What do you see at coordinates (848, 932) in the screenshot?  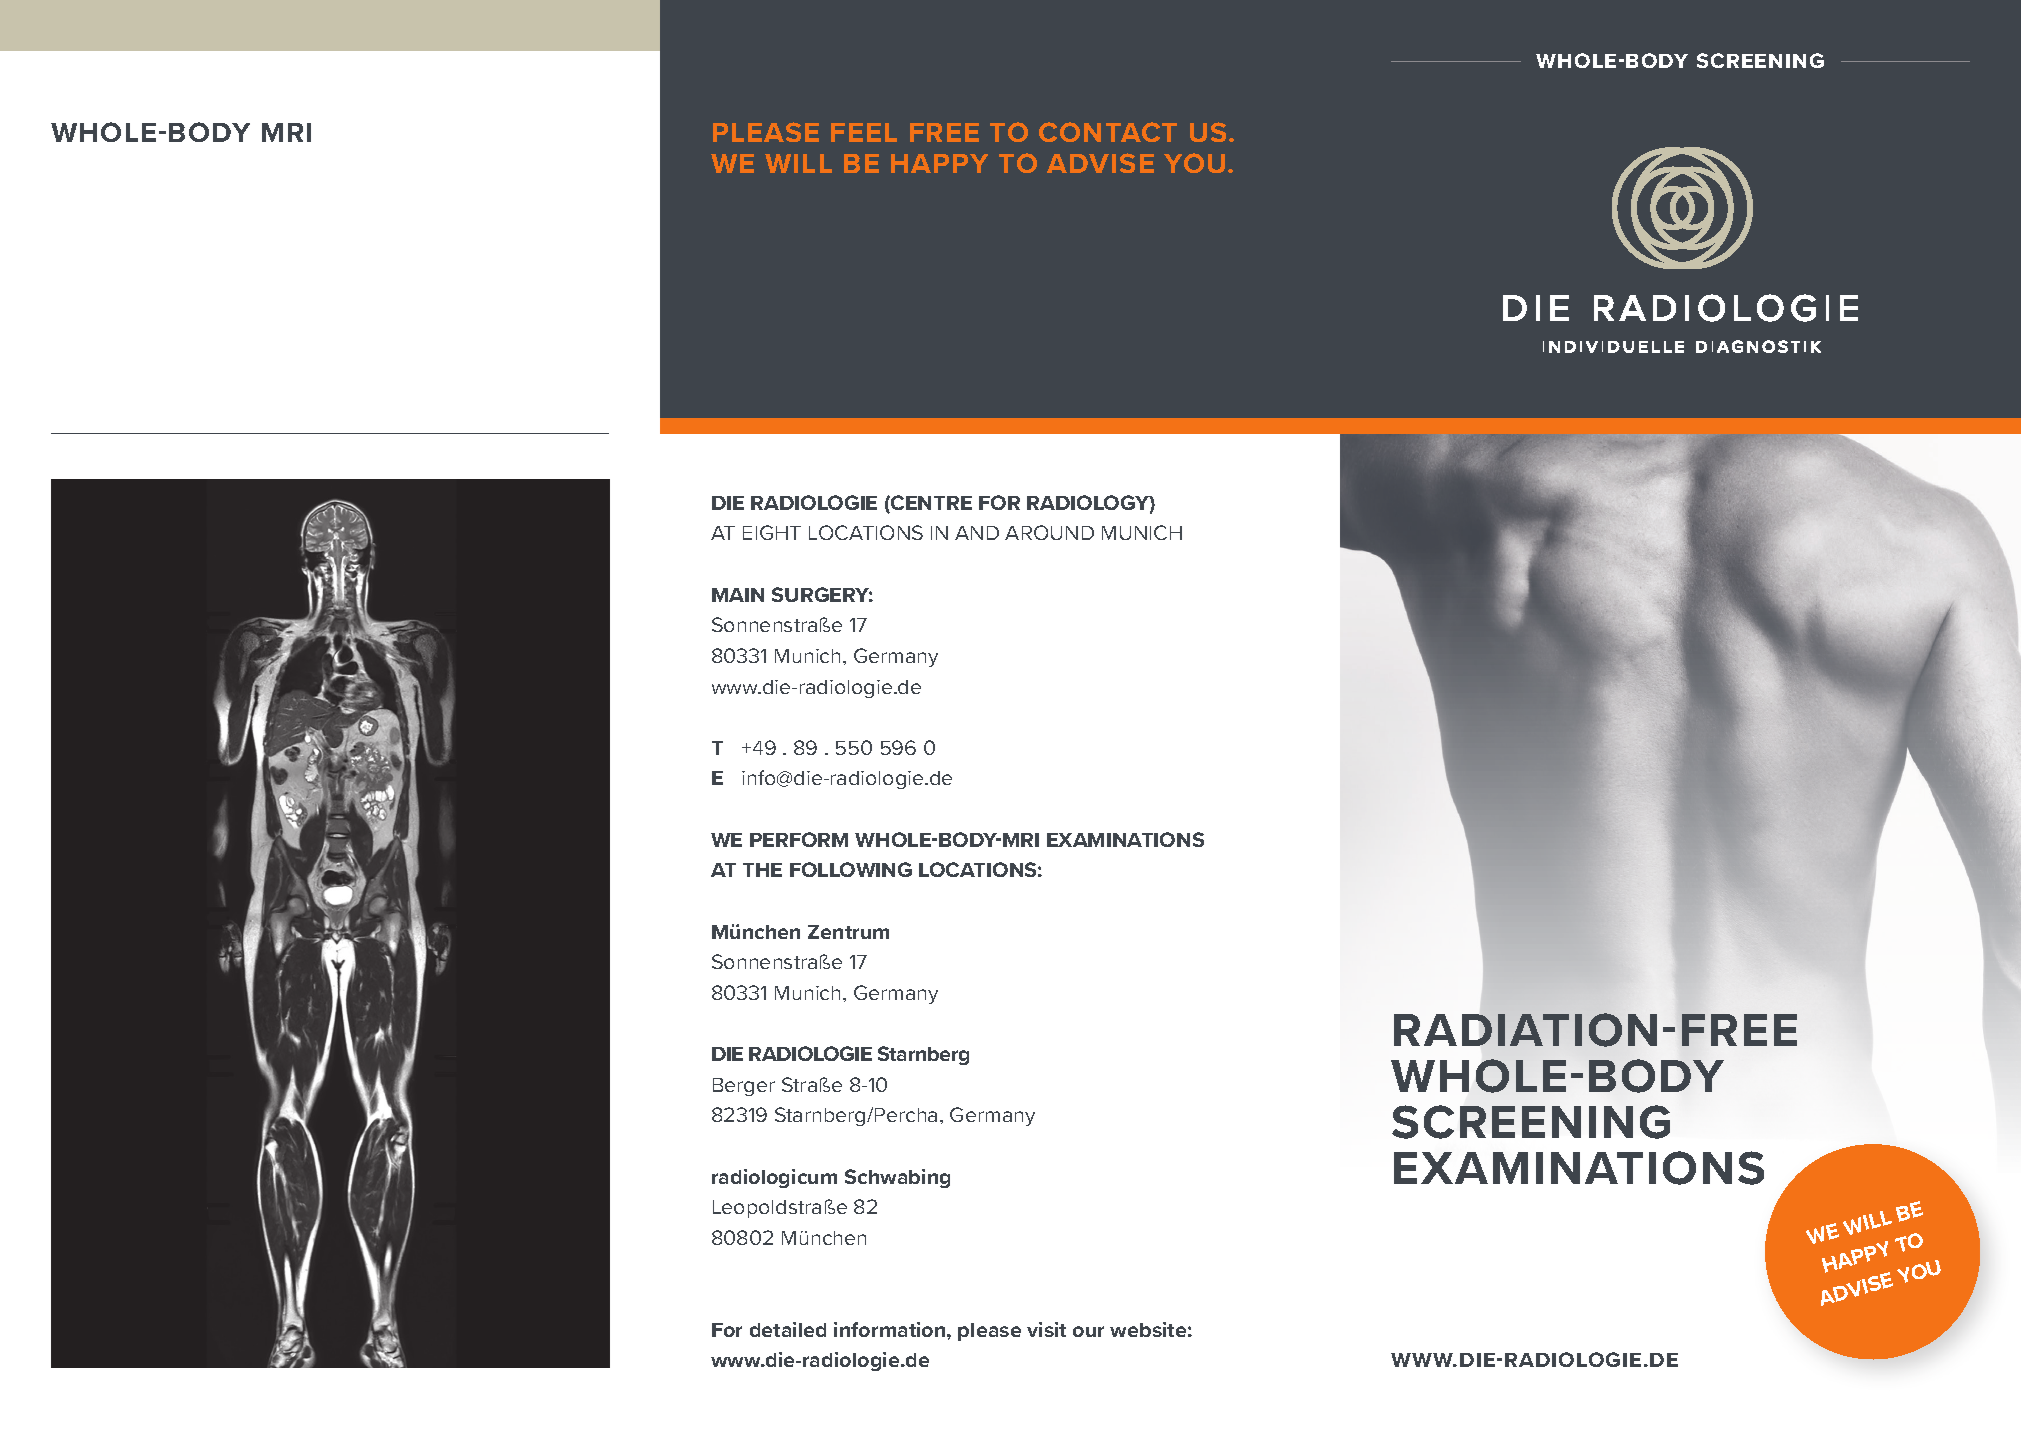 I see `Zentrum` at bounding box center [848, 932].
